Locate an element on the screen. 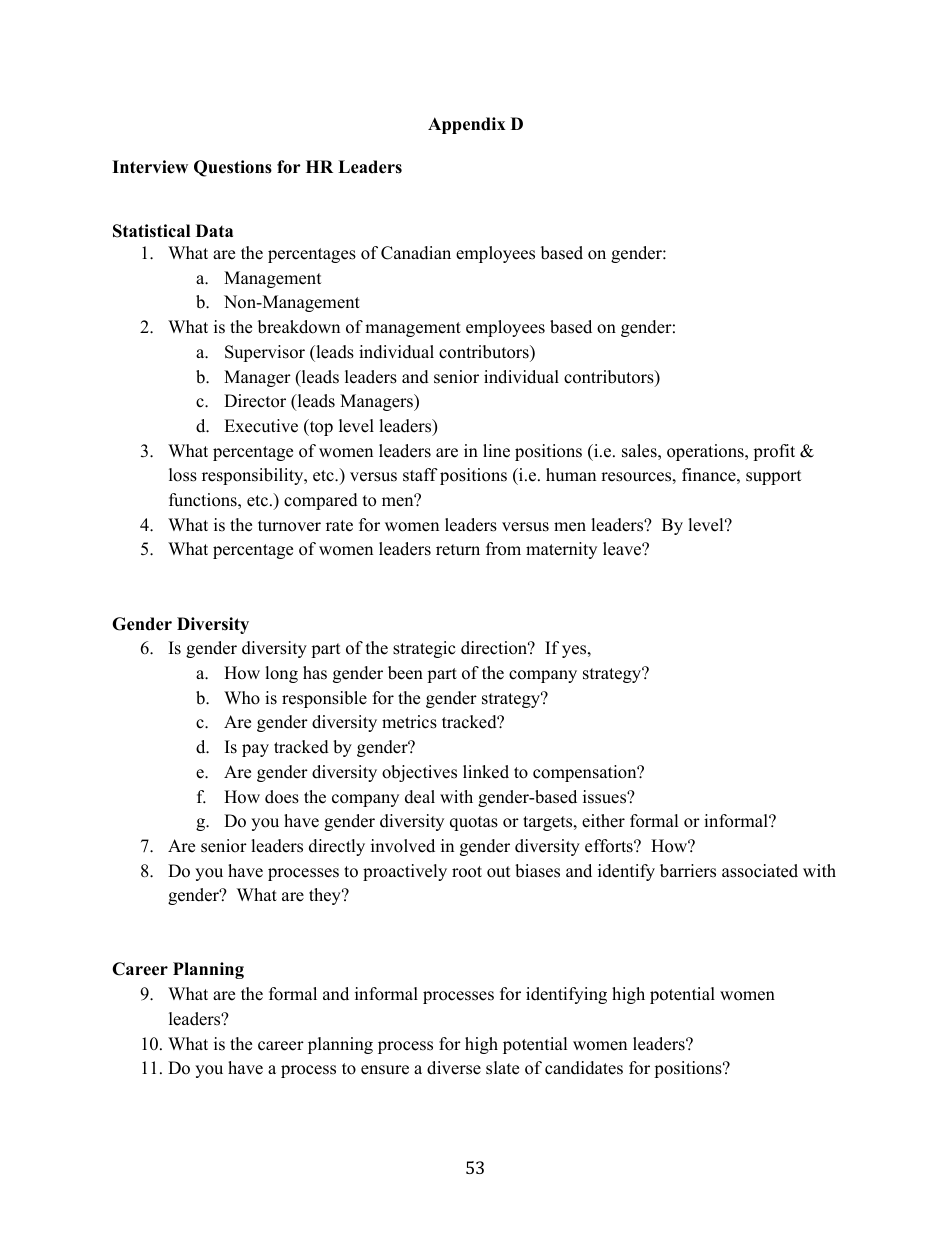 The image size is (952, 1233). diverse is located at coordinates (454, 1068).
